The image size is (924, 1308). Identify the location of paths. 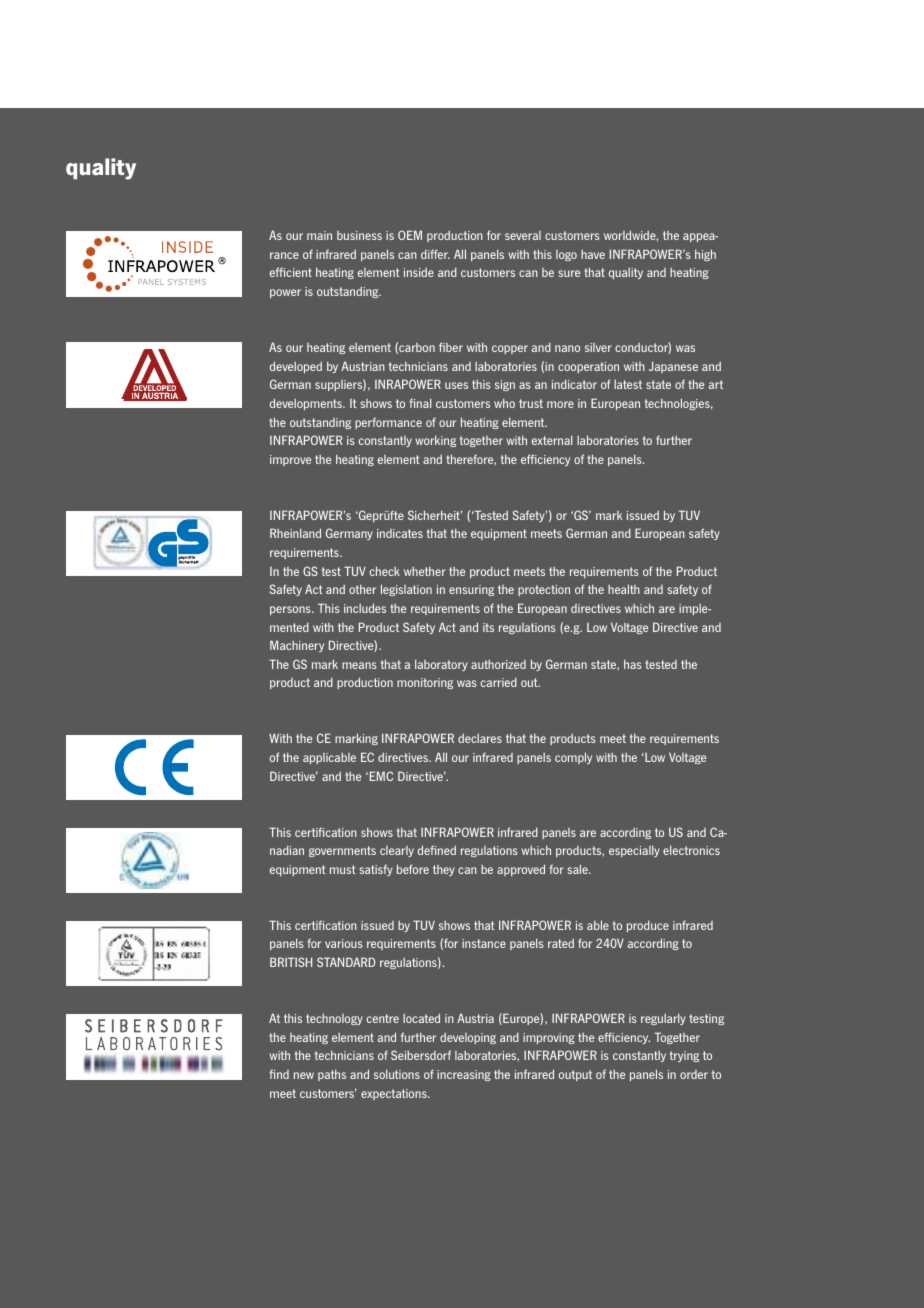
(332, 1075).
